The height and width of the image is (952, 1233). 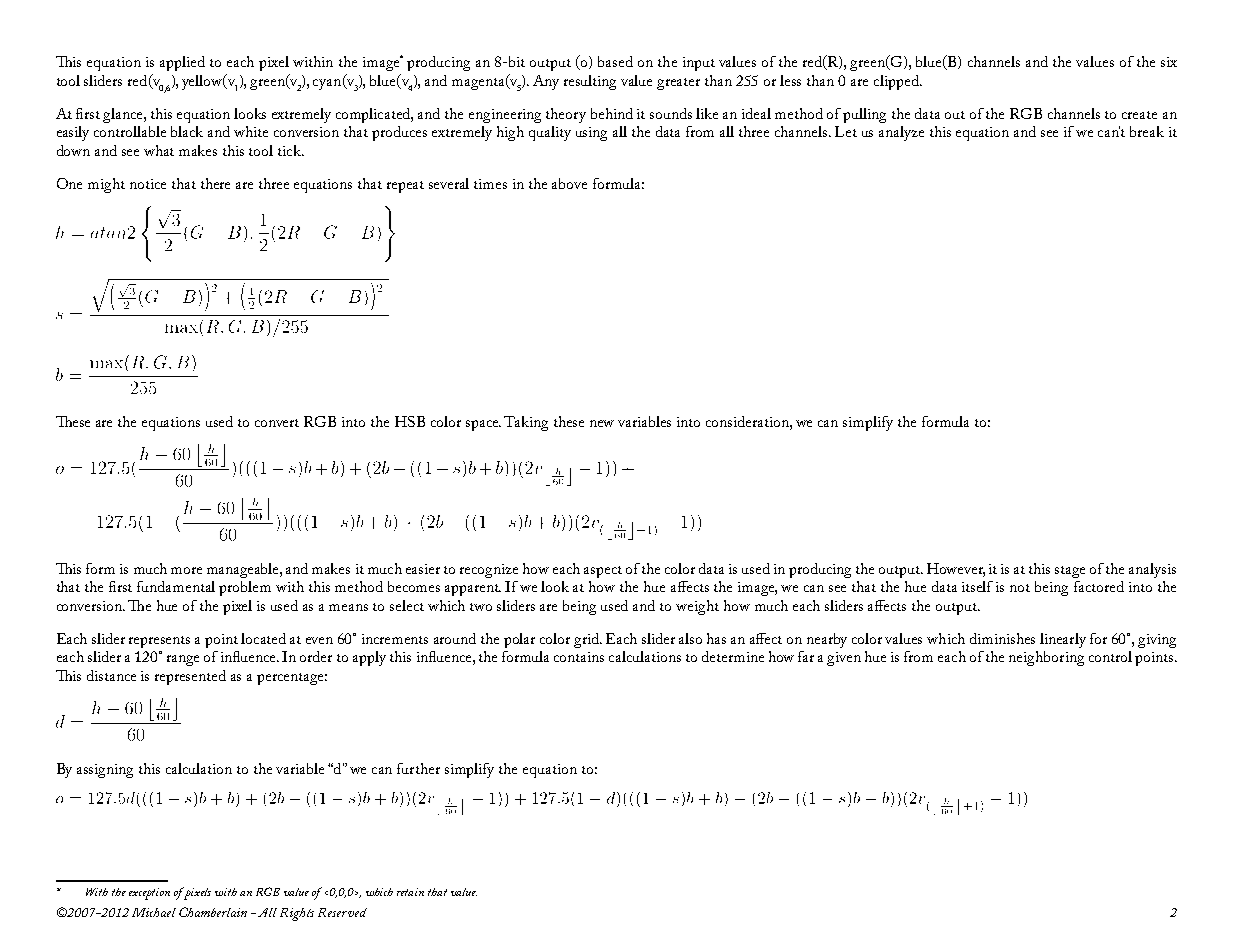 I want to click on new, so click(x=602, y=423).
